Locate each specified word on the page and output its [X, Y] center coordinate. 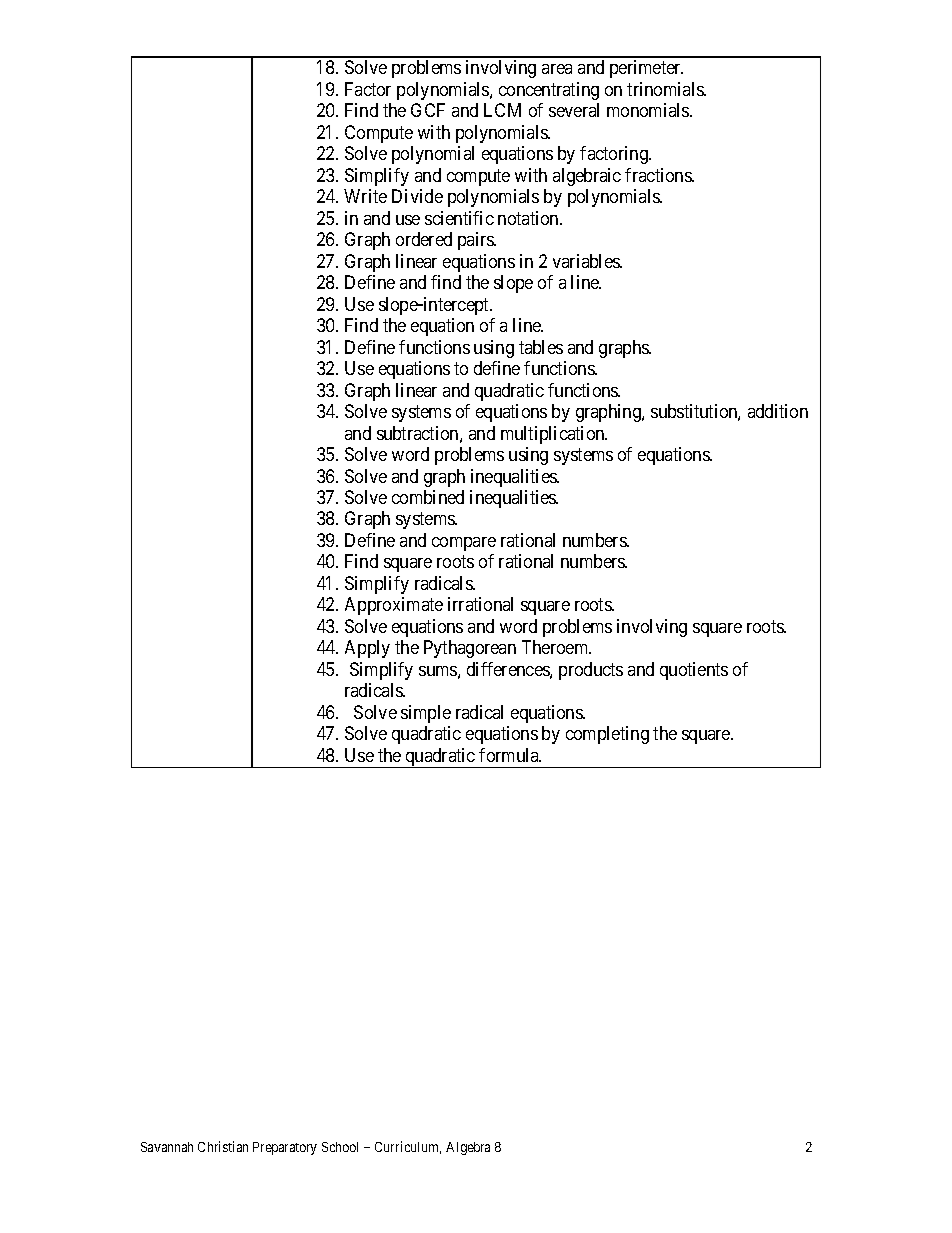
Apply [367, 649]
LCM [502, 110]
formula [510, 755]
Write [365, 196]
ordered [424, 239]
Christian [223, 1146]
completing [607, 735]
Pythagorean [470, 649]
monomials [649, 110]
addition [778, 411]
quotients [694, 671]
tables [541, 347]
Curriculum [408, 1147]
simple [426, 714]
